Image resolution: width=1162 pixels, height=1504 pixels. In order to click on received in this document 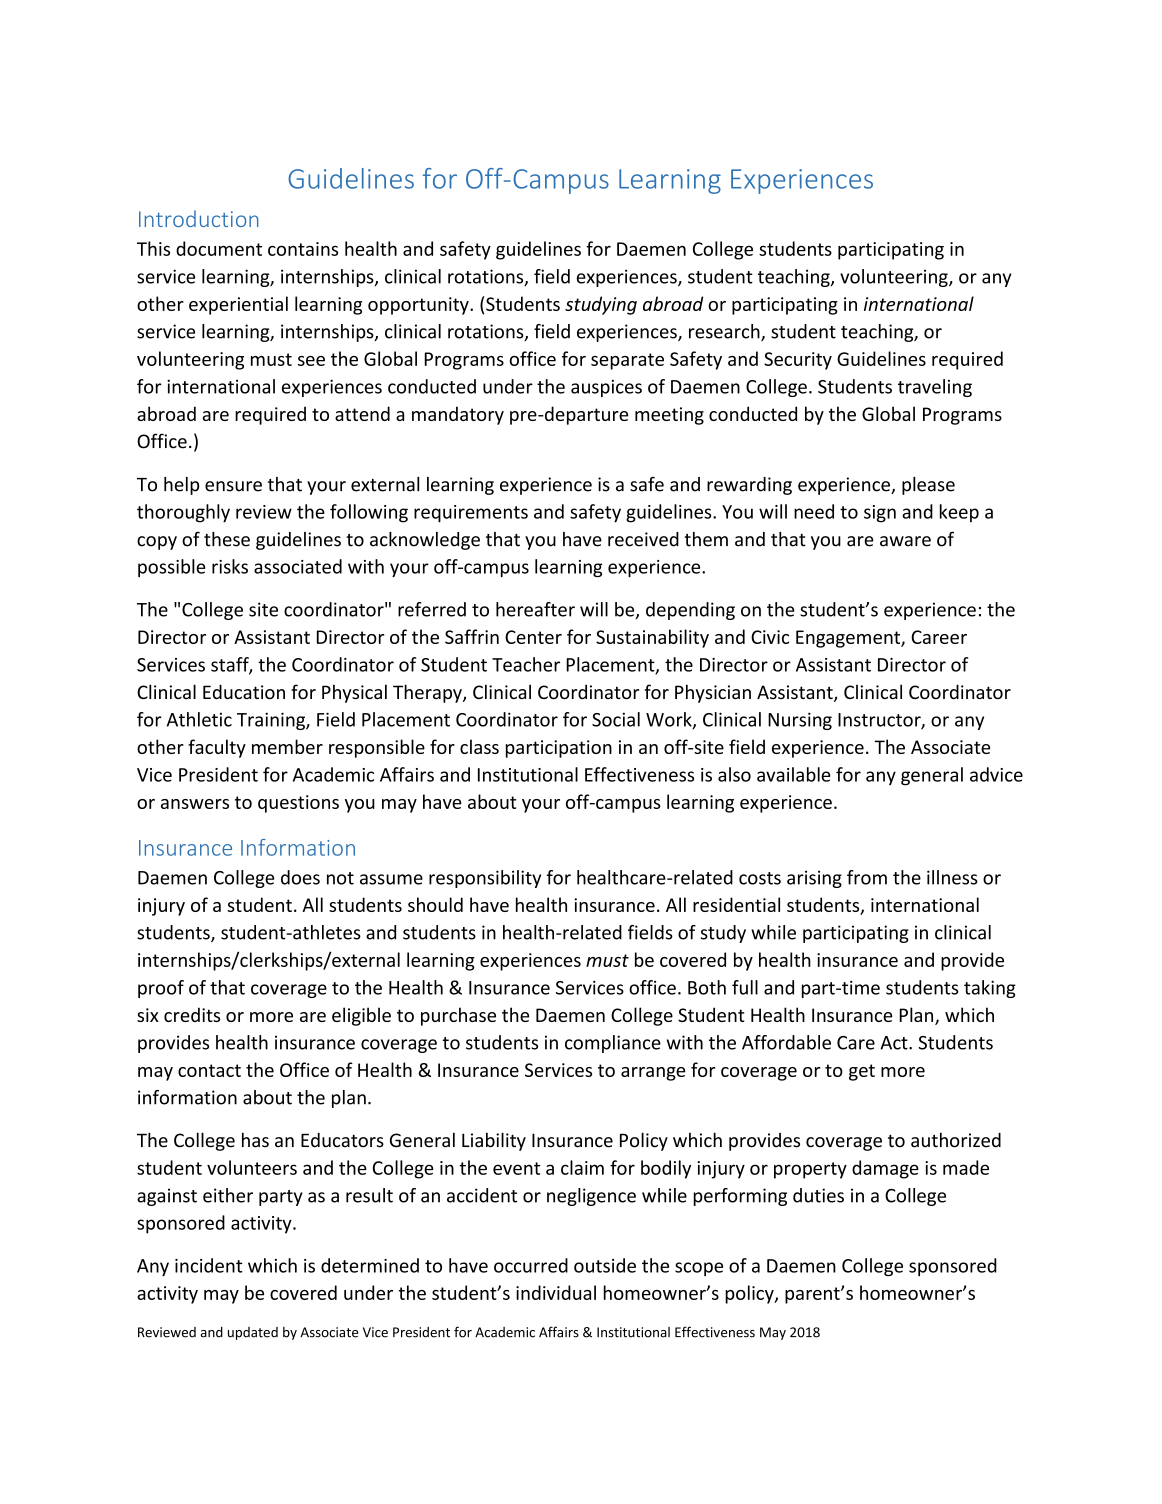, I will do `click(643, 539)`.
